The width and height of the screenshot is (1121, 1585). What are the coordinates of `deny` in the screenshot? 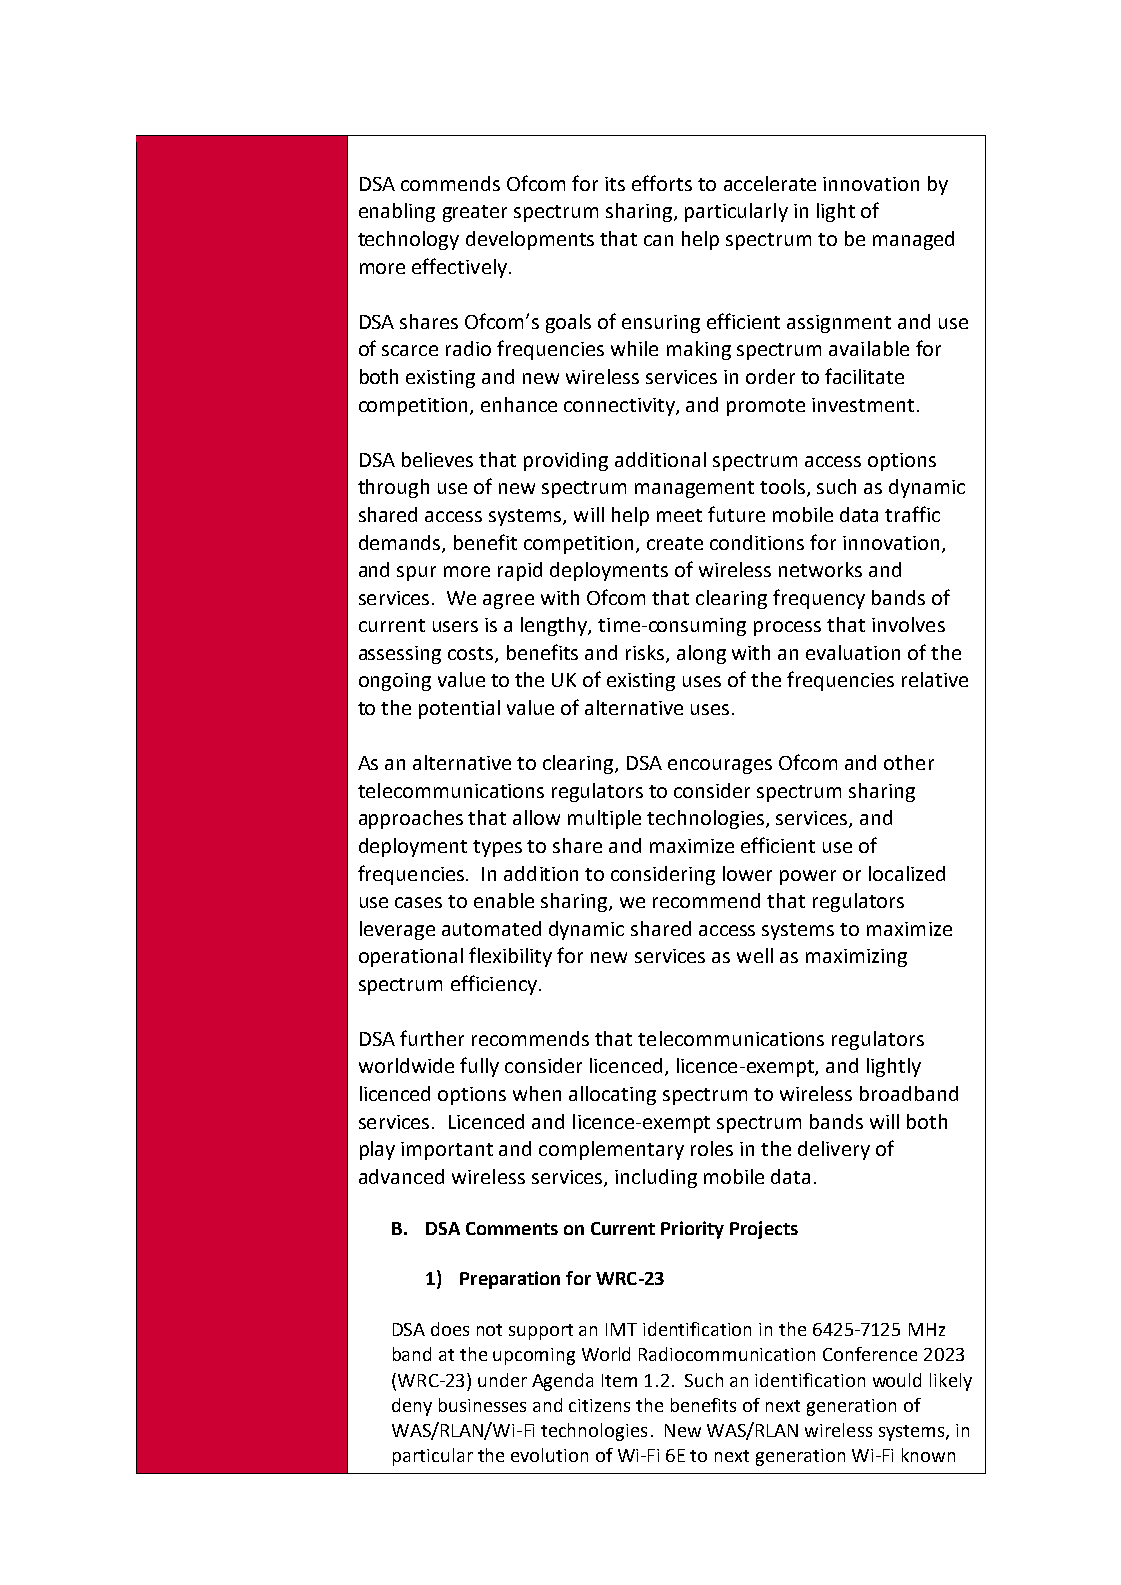 It's located at (412, 1407).
